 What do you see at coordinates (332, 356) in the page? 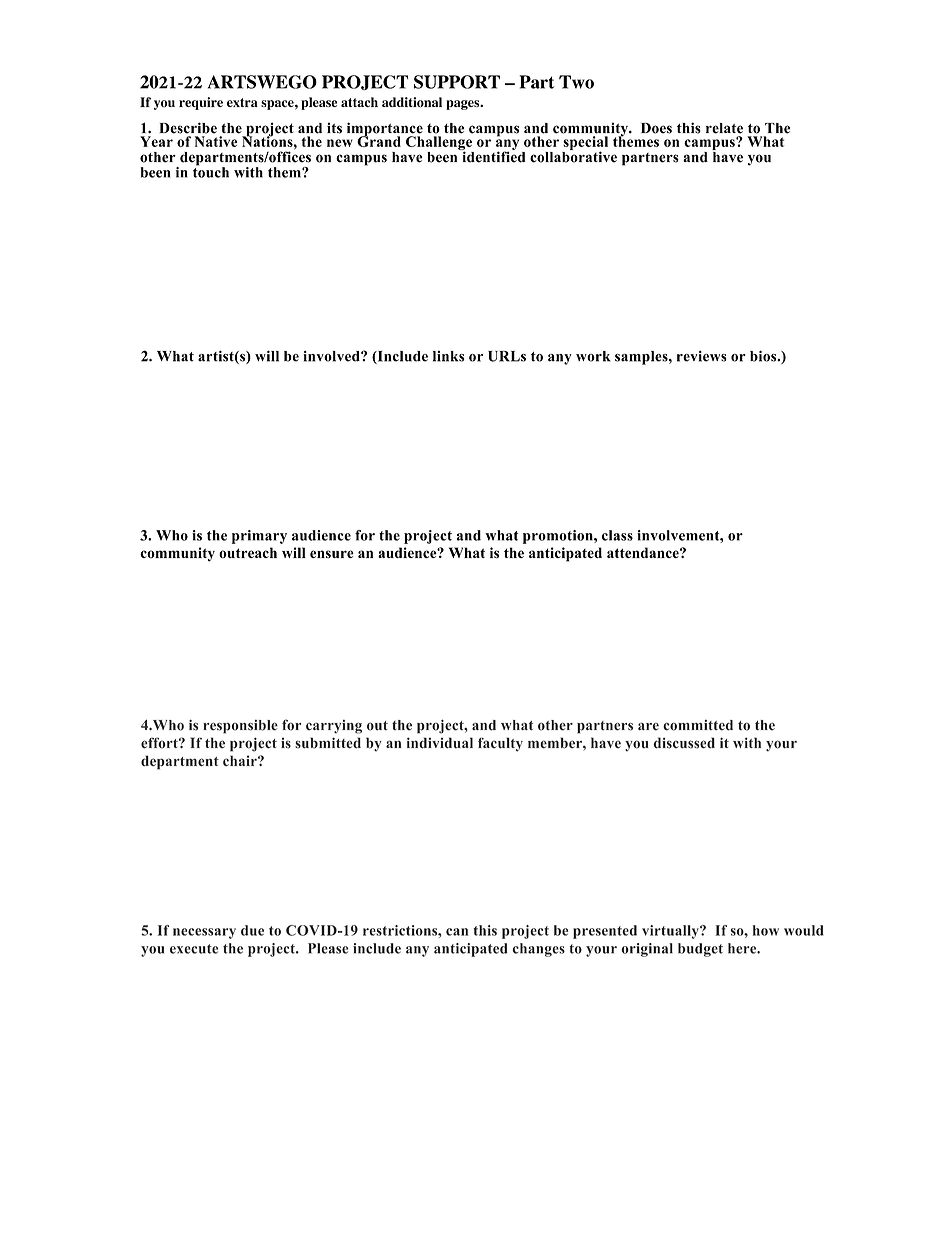
I see `involved` at bounding box center [332, 356].
